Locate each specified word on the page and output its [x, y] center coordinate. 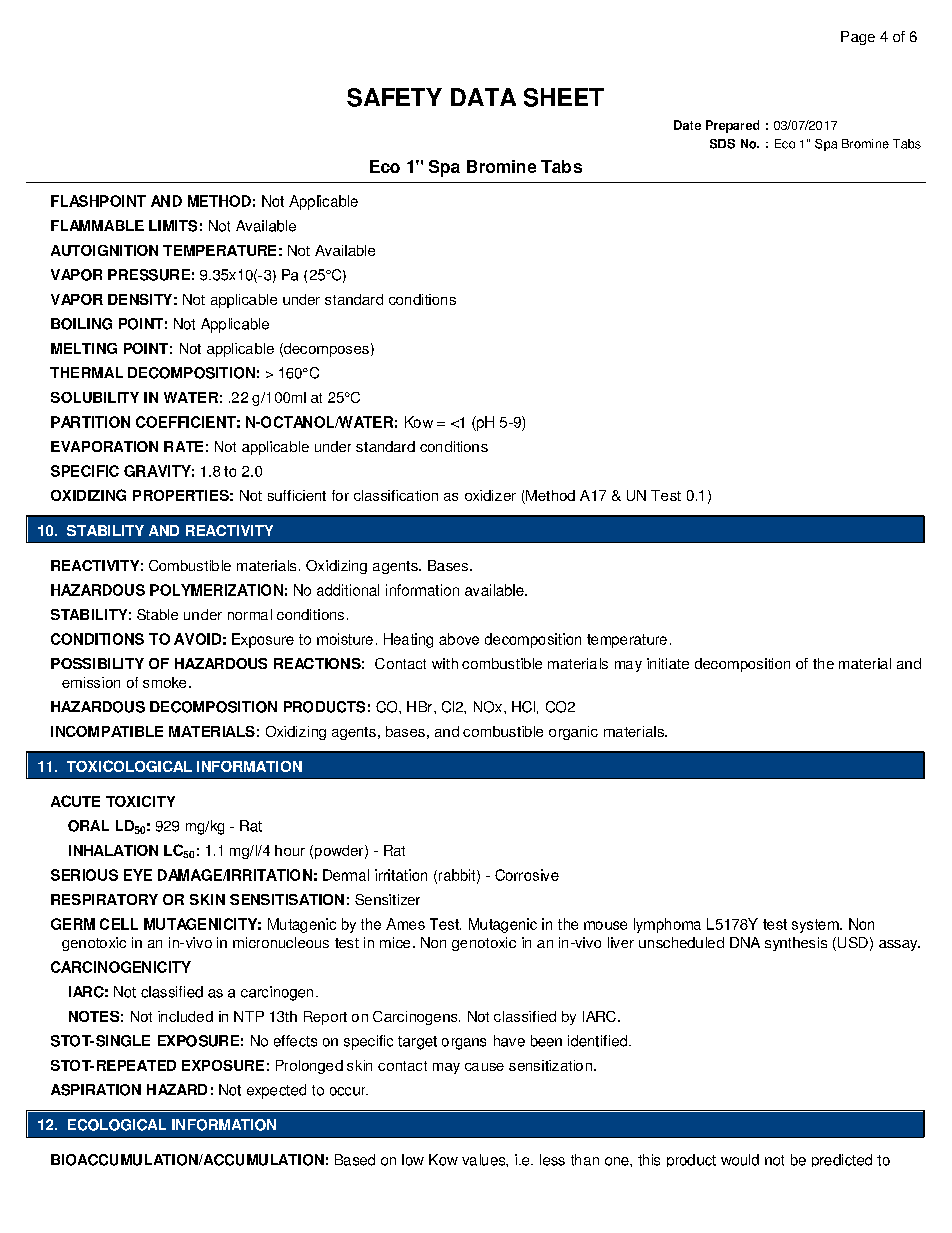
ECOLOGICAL [117, 1125]
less [552, 1160]
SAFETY [394, 97]
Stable [157, 614]
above [459, 639]
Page [858, 38]
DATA [483, 97]
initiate [668, 663]
